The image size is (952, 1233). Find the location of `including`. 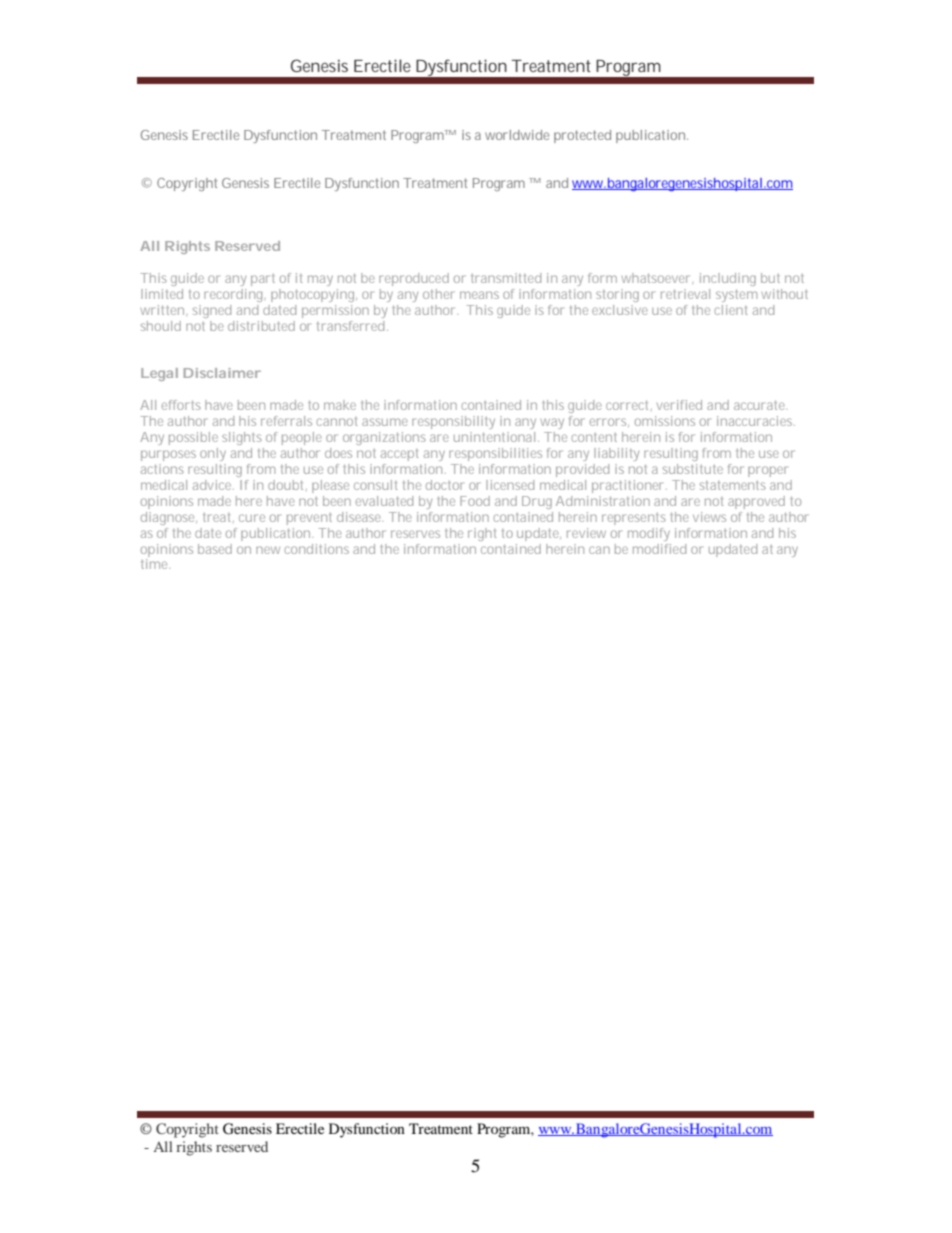

including is located at coordinates (728, 279).
